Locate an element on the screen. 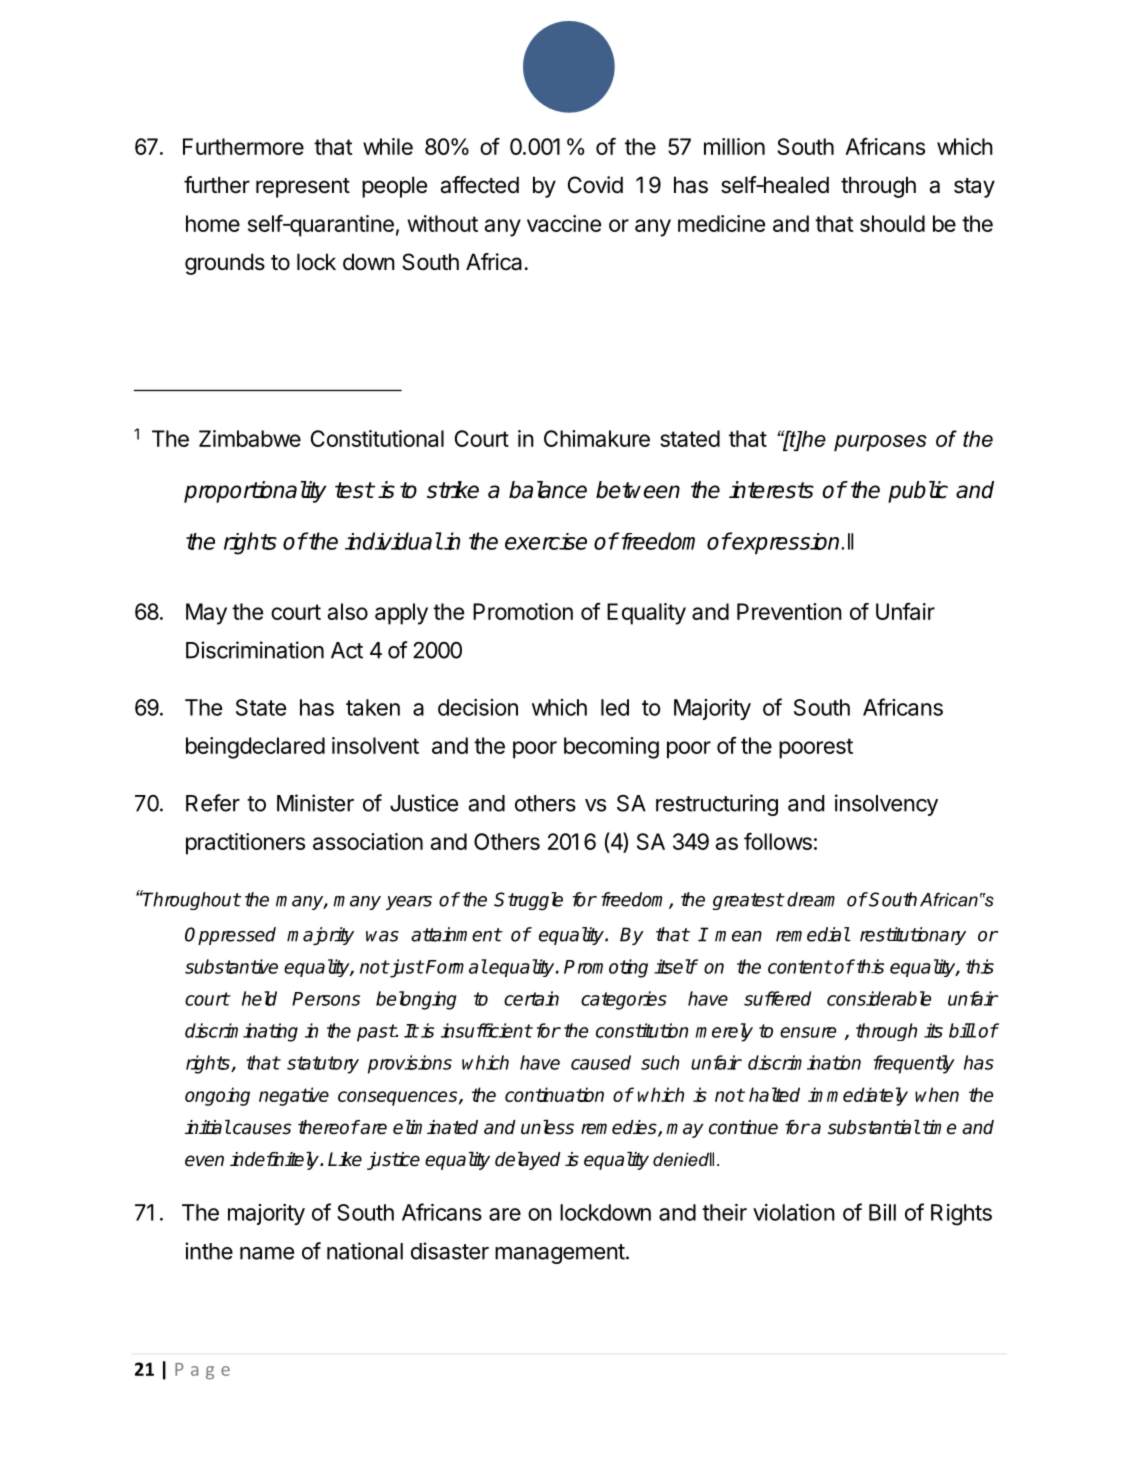 The image size is (1138, 1473). violation is located at coordinates (794, 1212).
